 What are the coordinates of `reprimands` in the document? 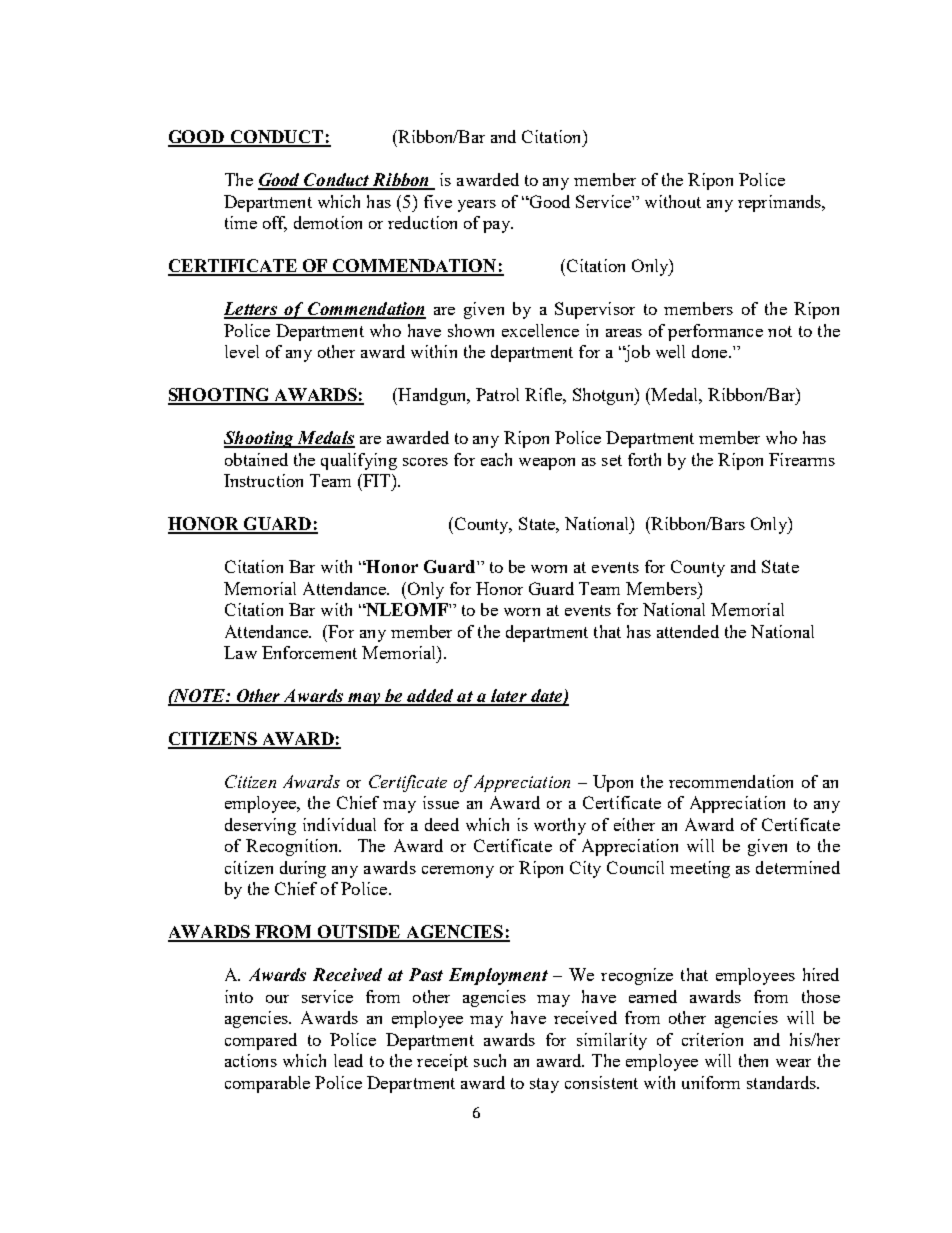 It's located at (781, 203).
